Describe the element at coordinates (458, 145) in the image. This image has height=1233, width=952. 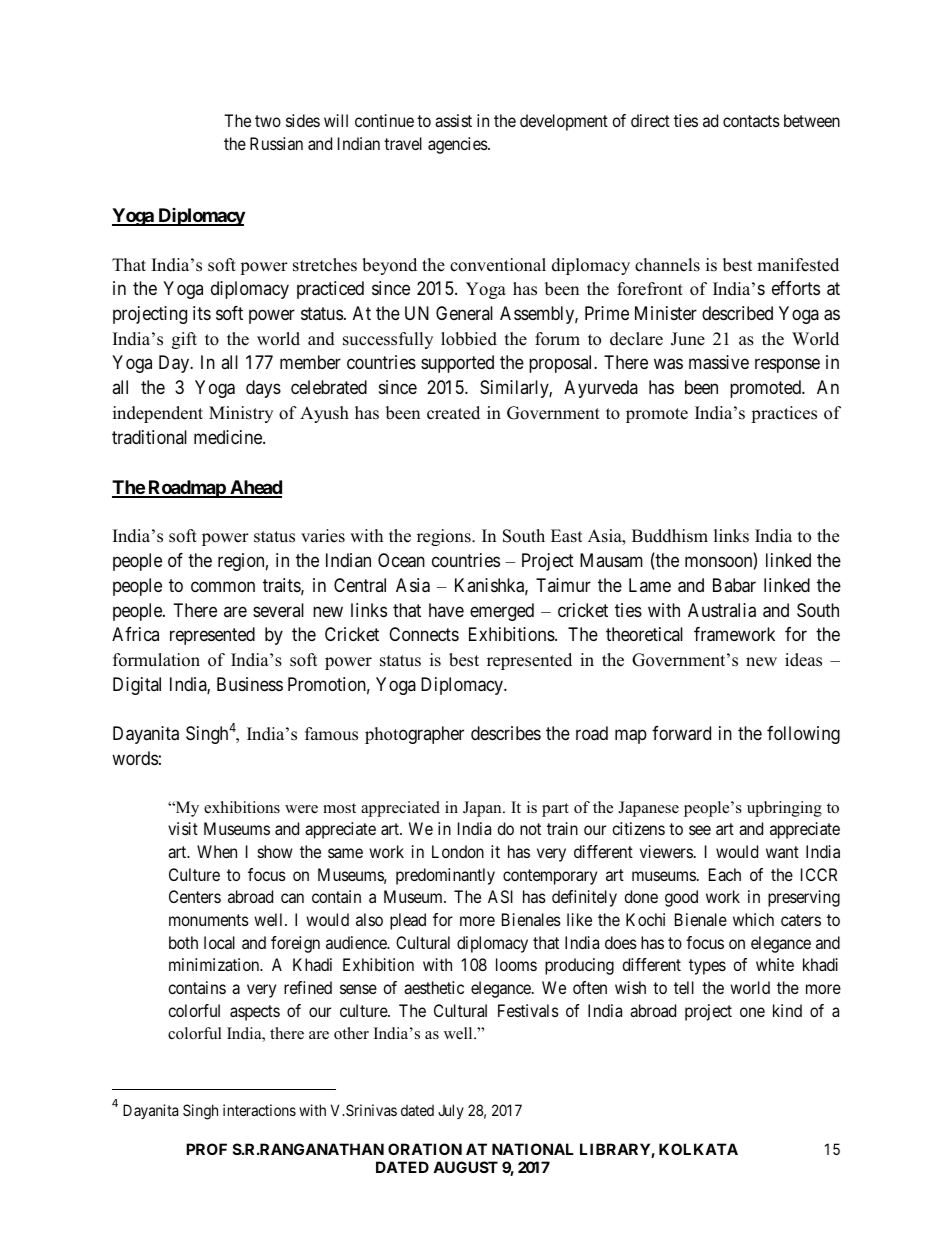
I see `agencies` at that location.
